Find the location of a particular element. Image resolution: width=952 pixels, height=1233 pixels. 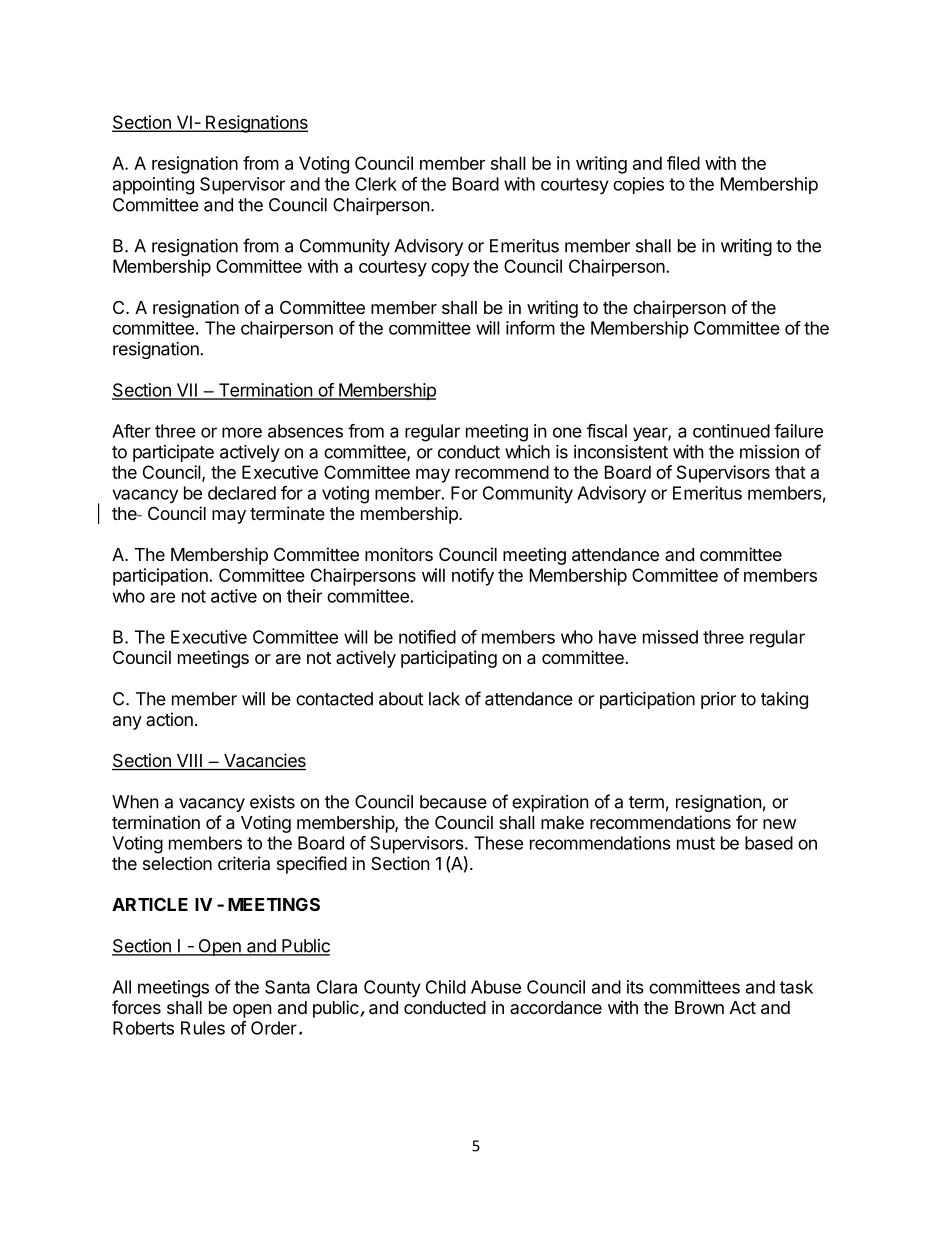

Brown is located at coordinates (699, 1007).
